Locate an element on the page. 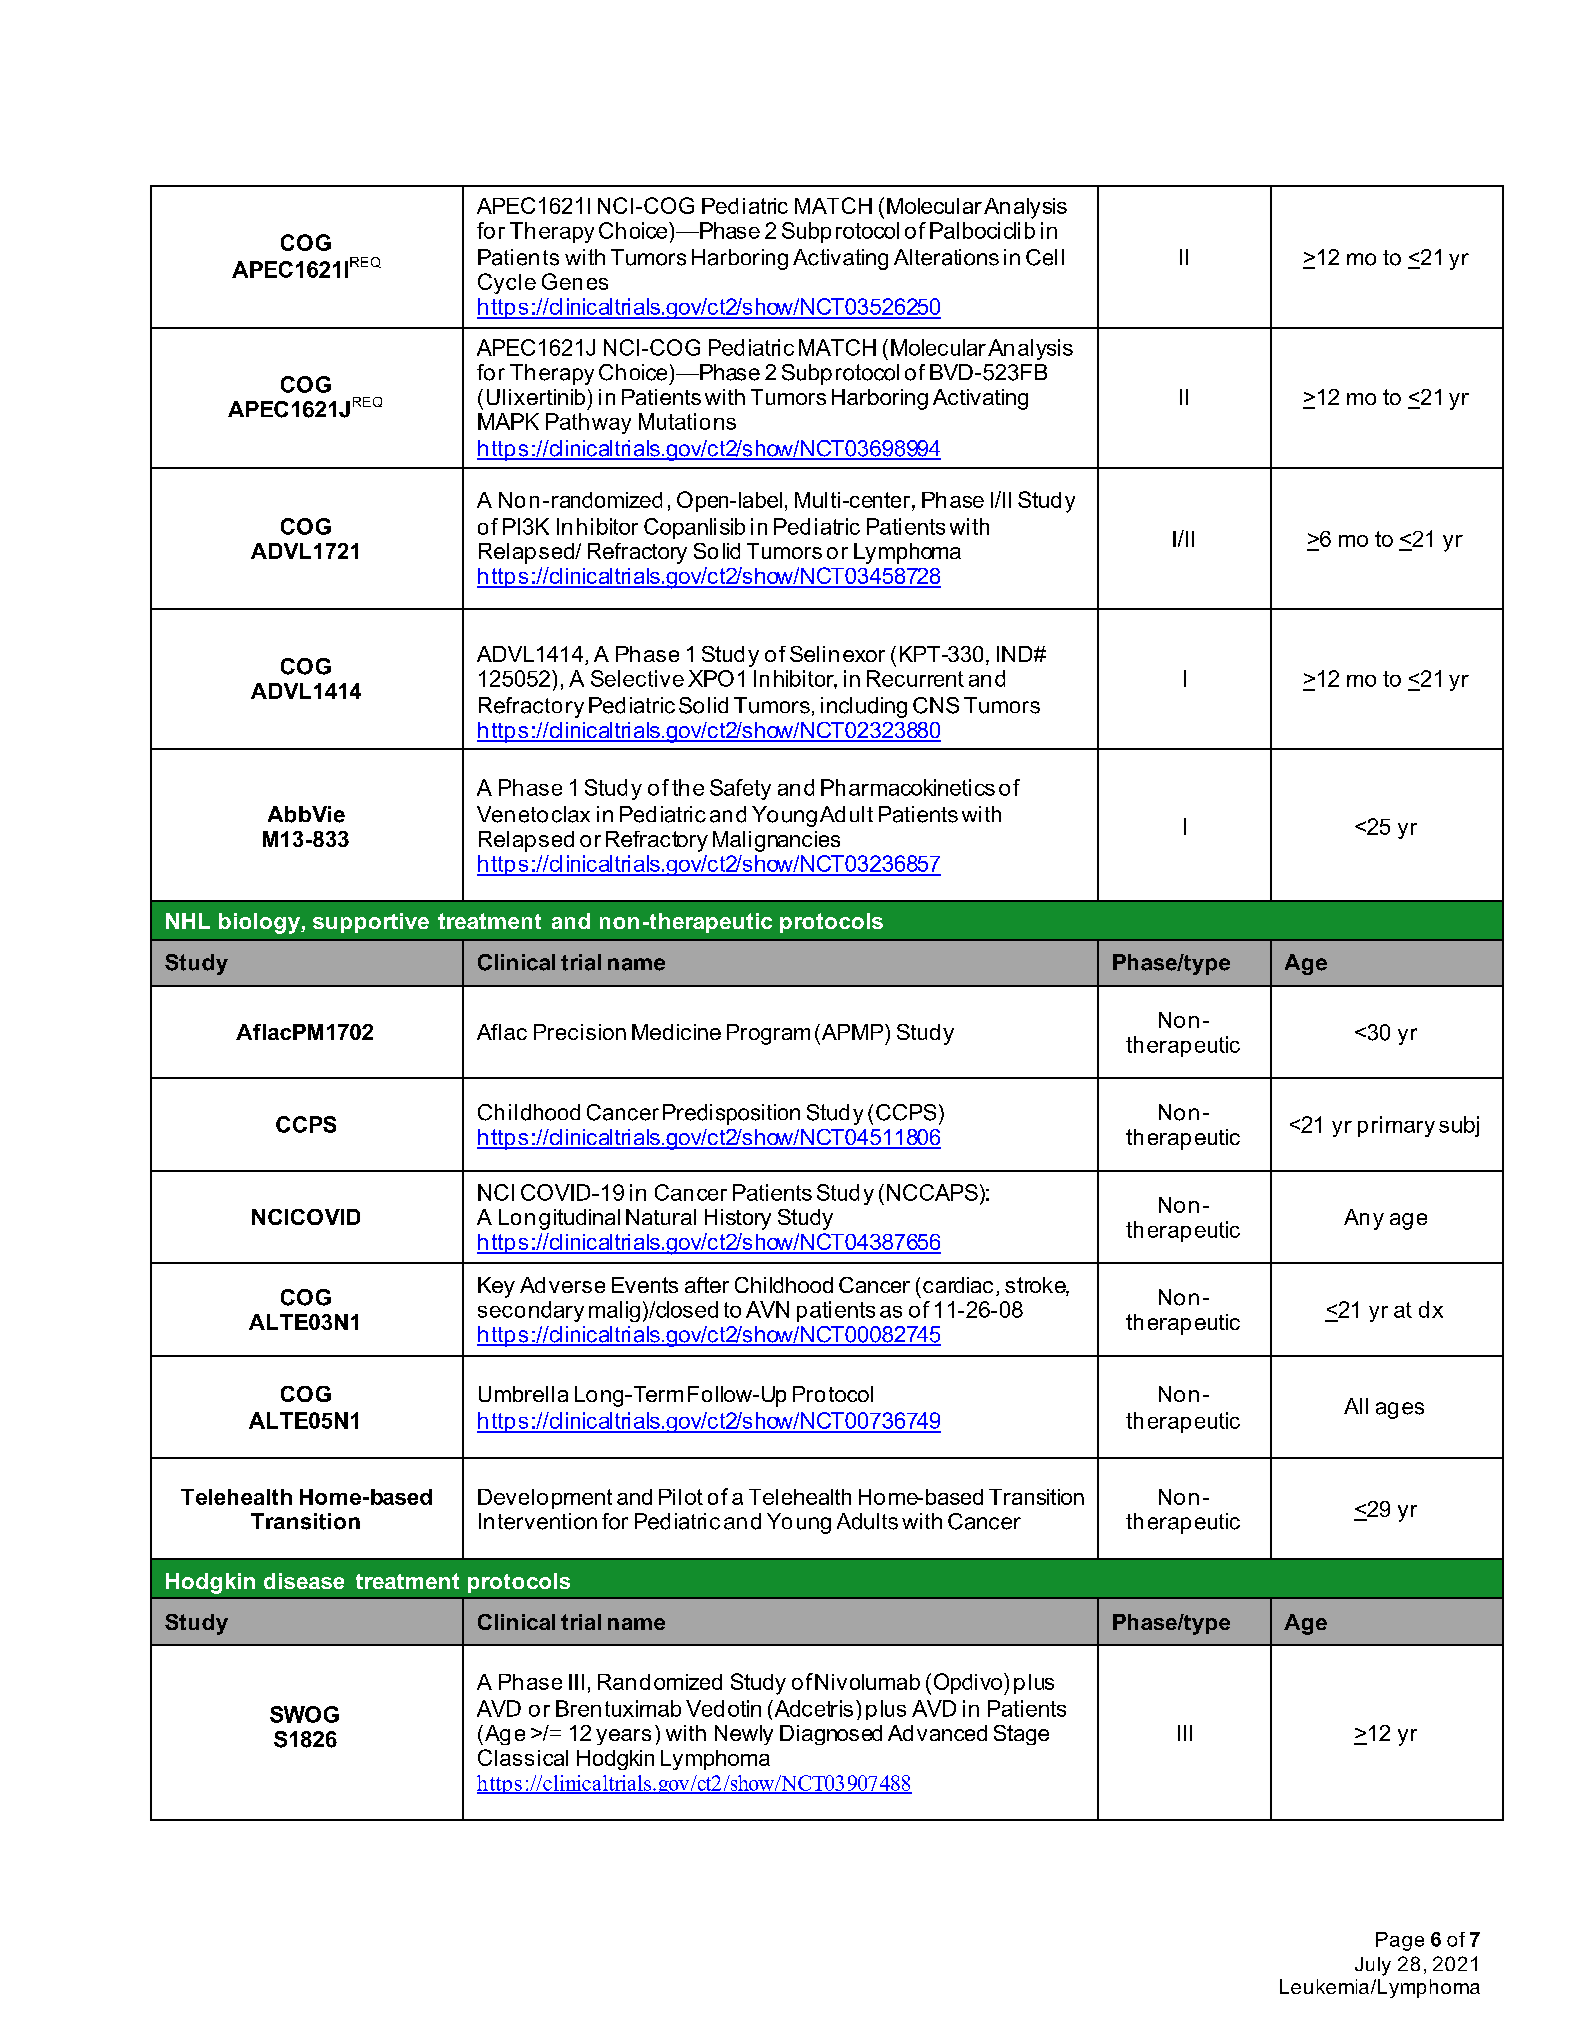 Image resolution: width=1572 pixels, height=2035 pixels. Key is located at coordinates (496, 1287).
